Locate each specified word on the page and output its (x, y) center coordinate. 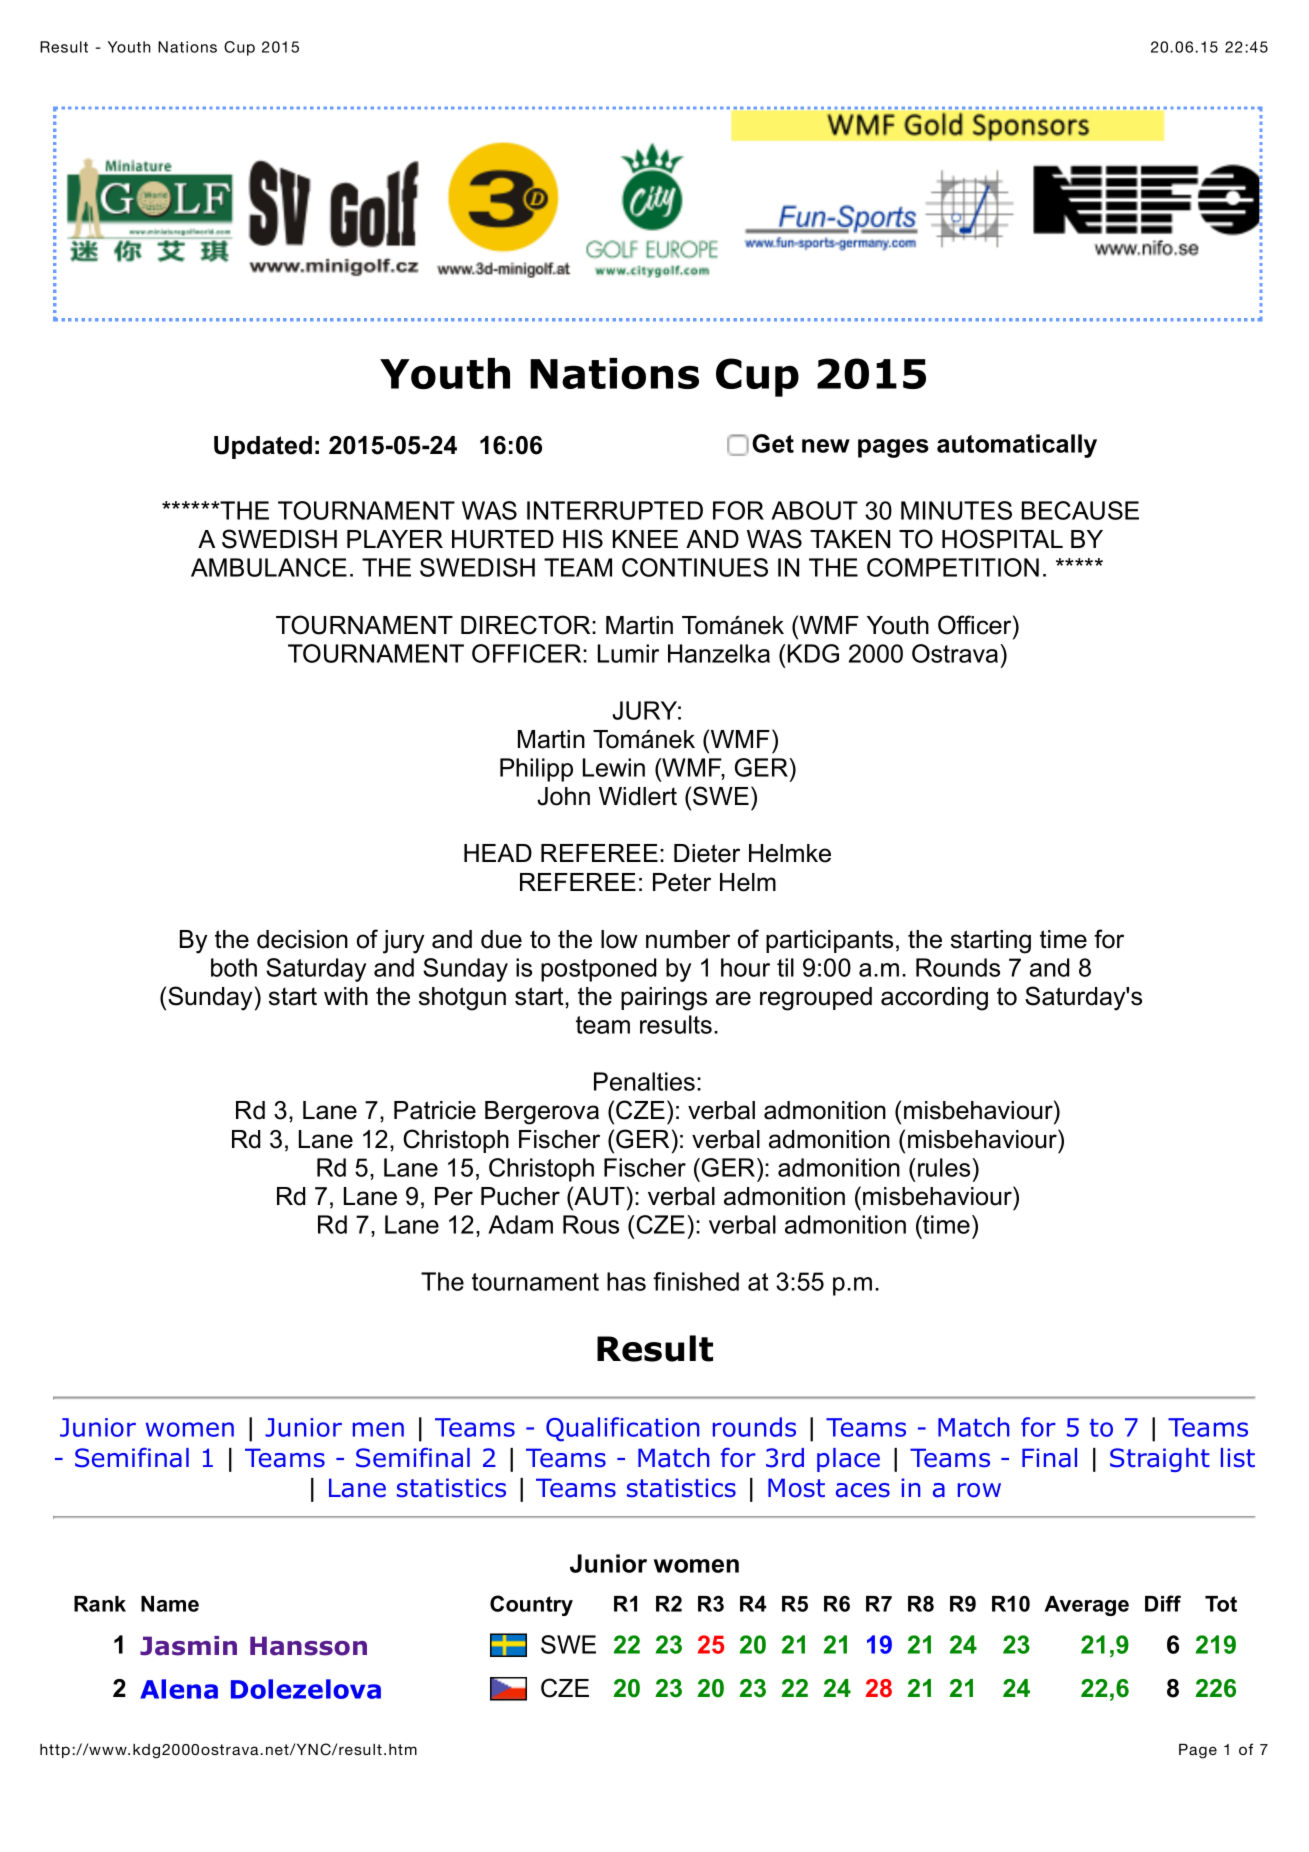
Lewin (614, 767)
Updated (263, 447)
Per (454, 1196)
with (346, 996)
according (934, 999)
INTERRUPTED (615, 510)
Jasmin (188, 1646)
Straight (1160, 1460)
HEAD (498, 853)
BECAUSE (1080, 510)
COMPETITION (953, 567)
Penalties (644, 1081)
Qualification (622, 1429)
